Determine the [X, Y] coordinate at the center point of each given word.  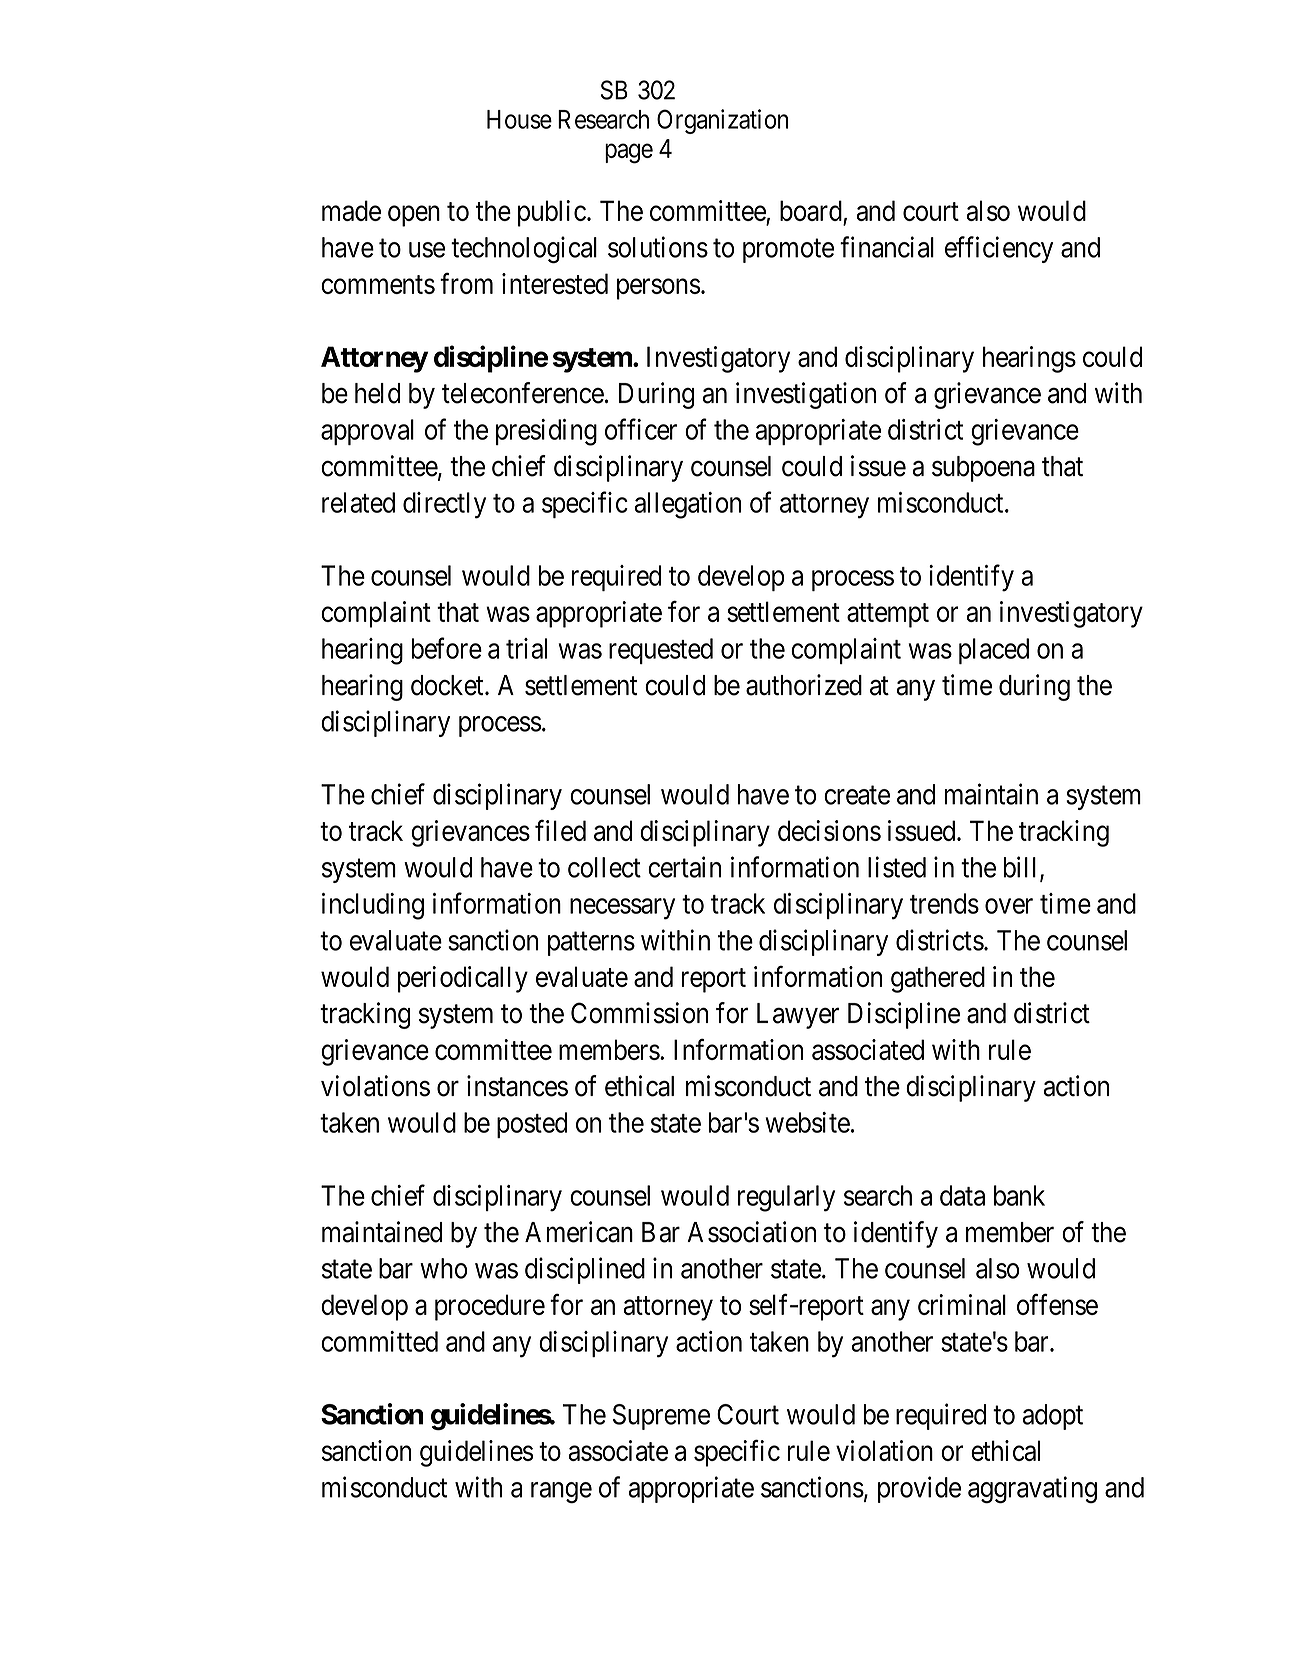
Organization [722, 121]
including [373, 906]
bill [1022, 868]
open [414, 216]
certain [684, 867]
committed [379, 1341]
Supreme [661, 1417]
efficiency [999, 249]
